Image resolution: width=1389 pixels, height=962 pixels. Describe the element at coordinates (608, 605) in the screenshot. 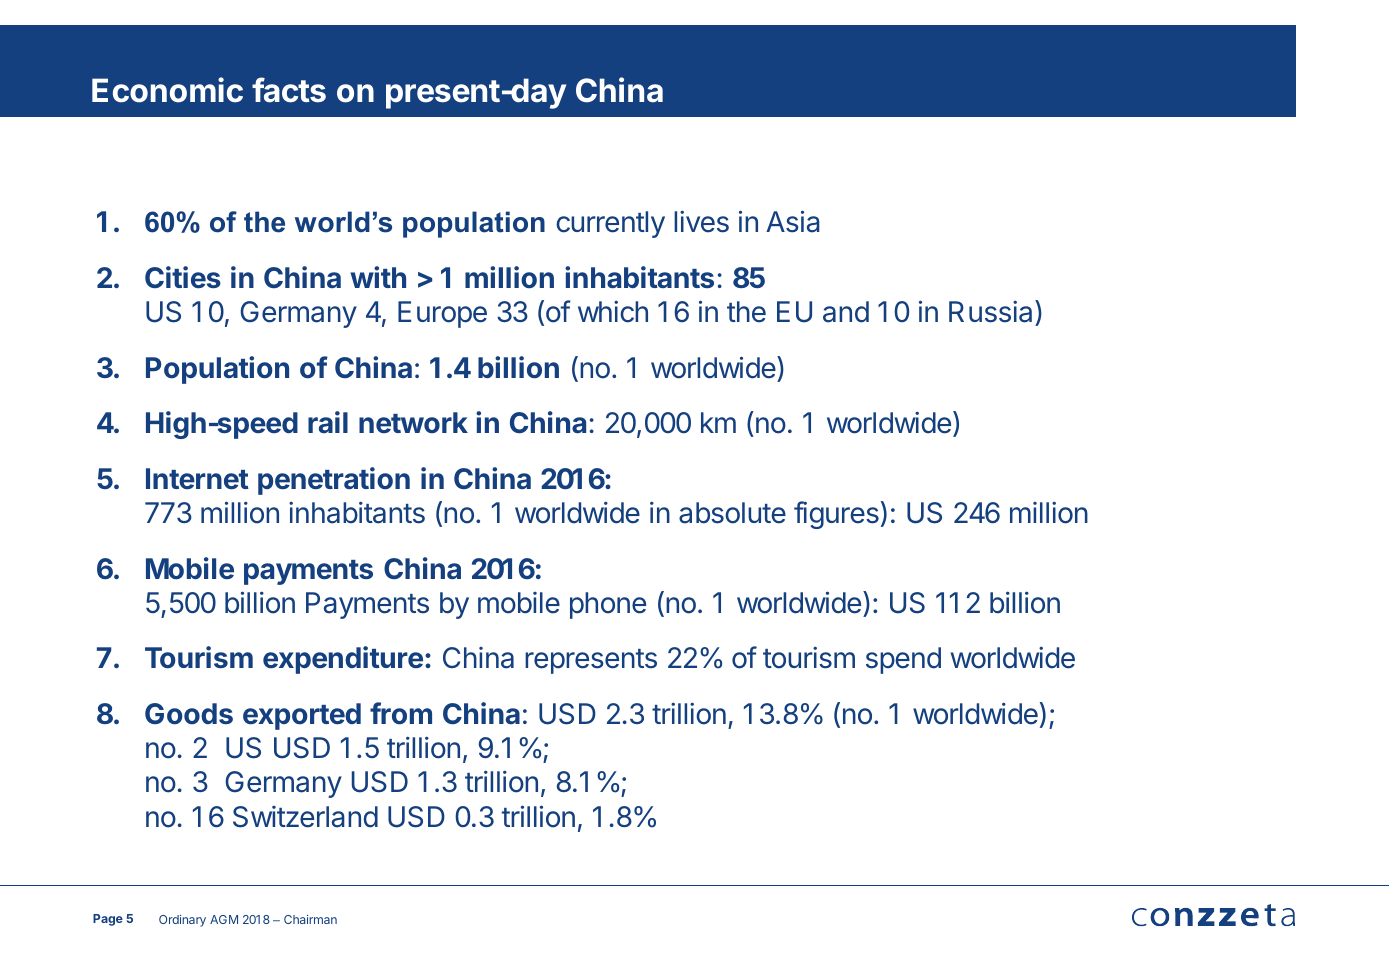

I see `phone` at that location.
